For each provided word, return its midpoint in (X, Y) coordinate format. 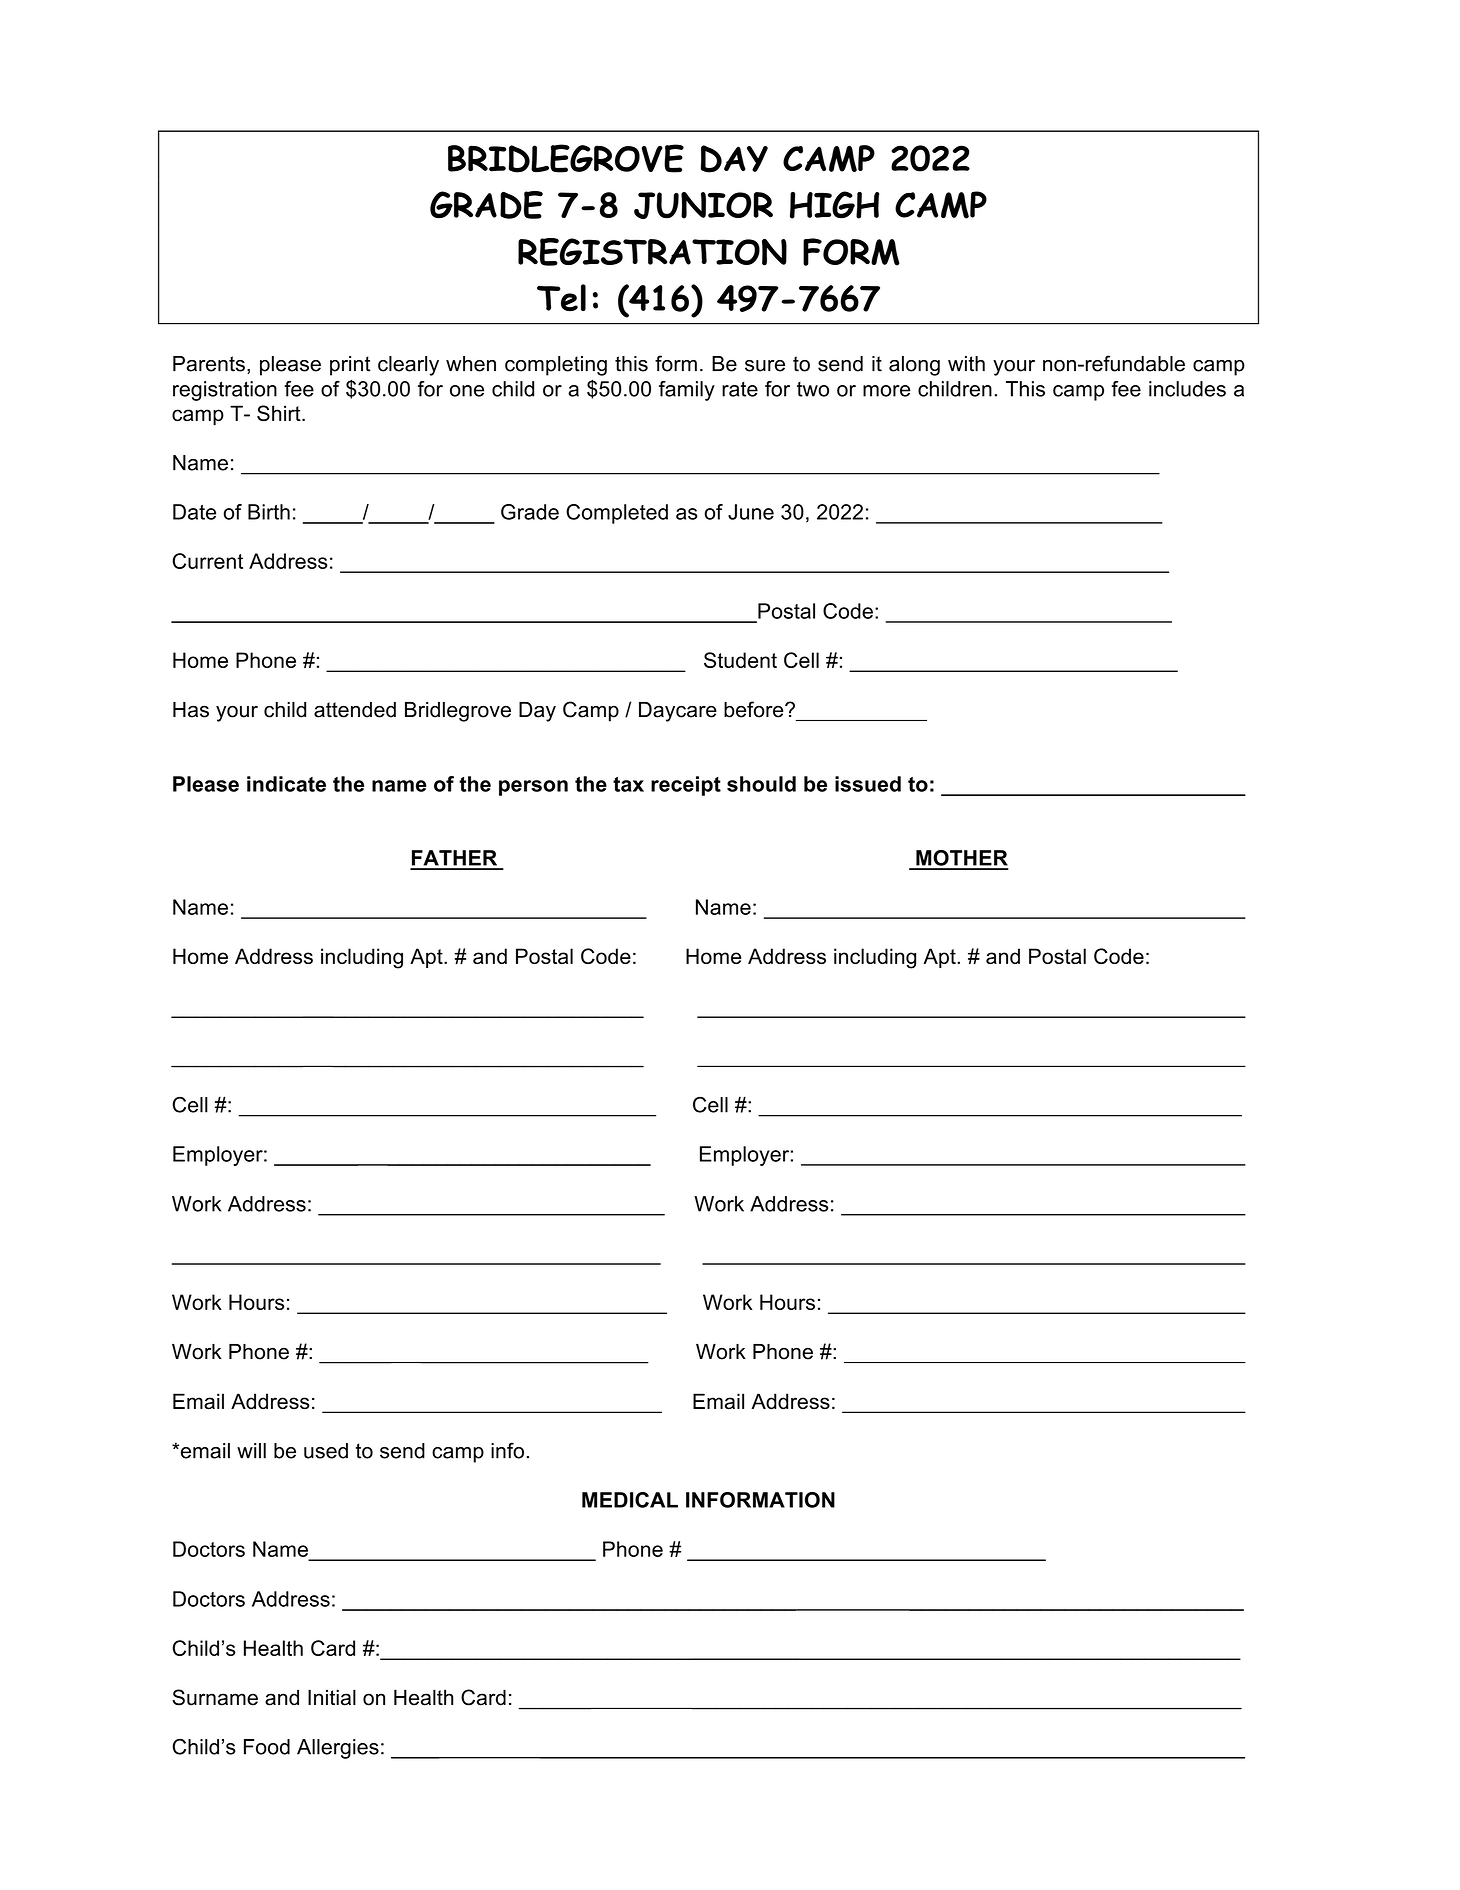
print (350, 366)
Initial (332, 1697)
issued (868, 784)
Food (267, 1747)
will (251, 1451)
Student (740, 660)
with (966, 364)
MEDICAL (630, 1500)
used (326, 1451)
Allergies (338, 1749)
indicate (286, 784)
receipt (686, 786)
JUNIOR (703, 205)
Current (207, 561)
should (761, 784)
